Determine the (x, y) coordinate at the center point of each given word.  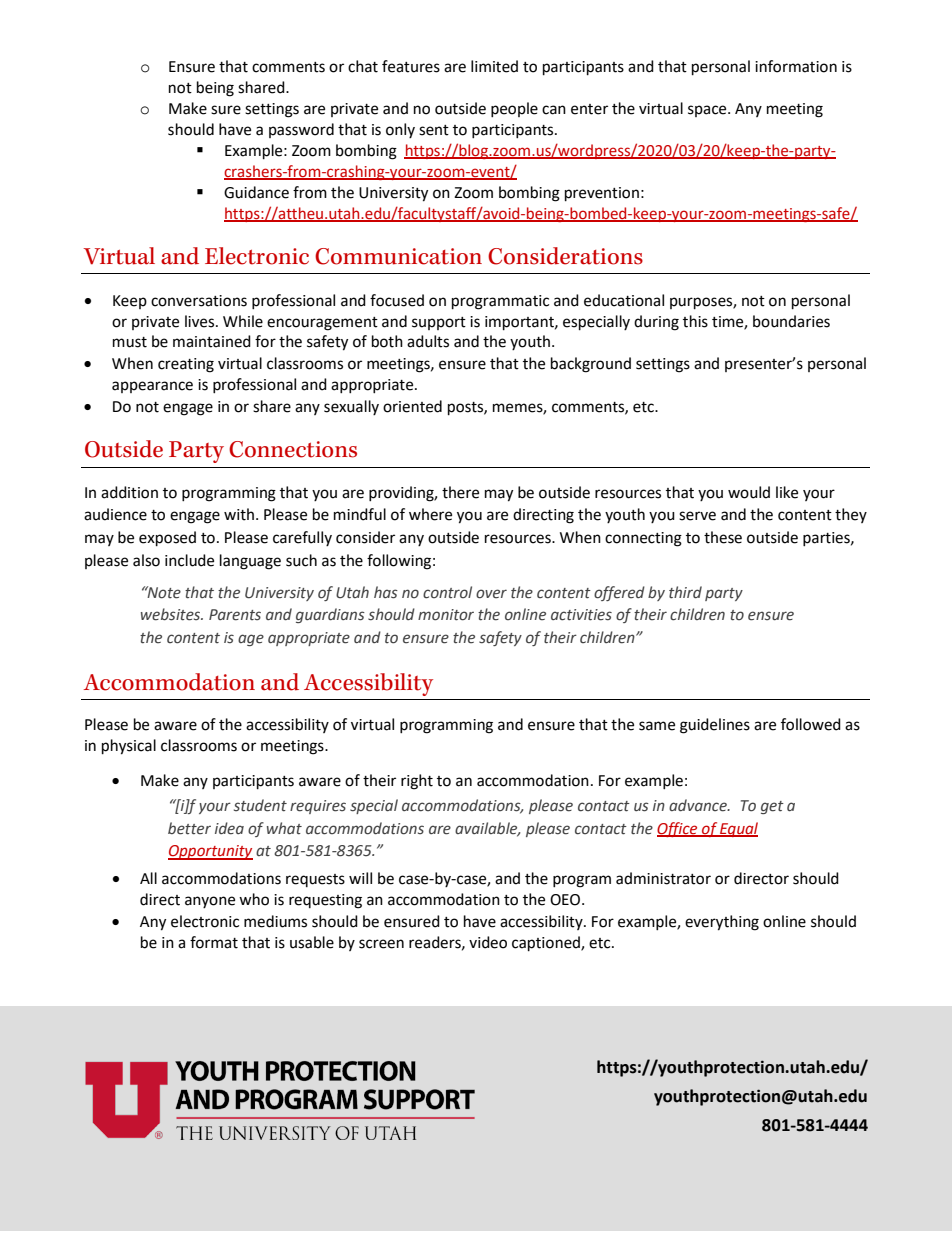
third (685, 592)
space (708, 111)
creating (186, 365)
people (514, 109)
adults (428, 341)
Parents (235, 615)
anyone (210, 902)
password (301, 130)
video (488, 942)
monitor (446, 615)
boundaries (791, 321)
